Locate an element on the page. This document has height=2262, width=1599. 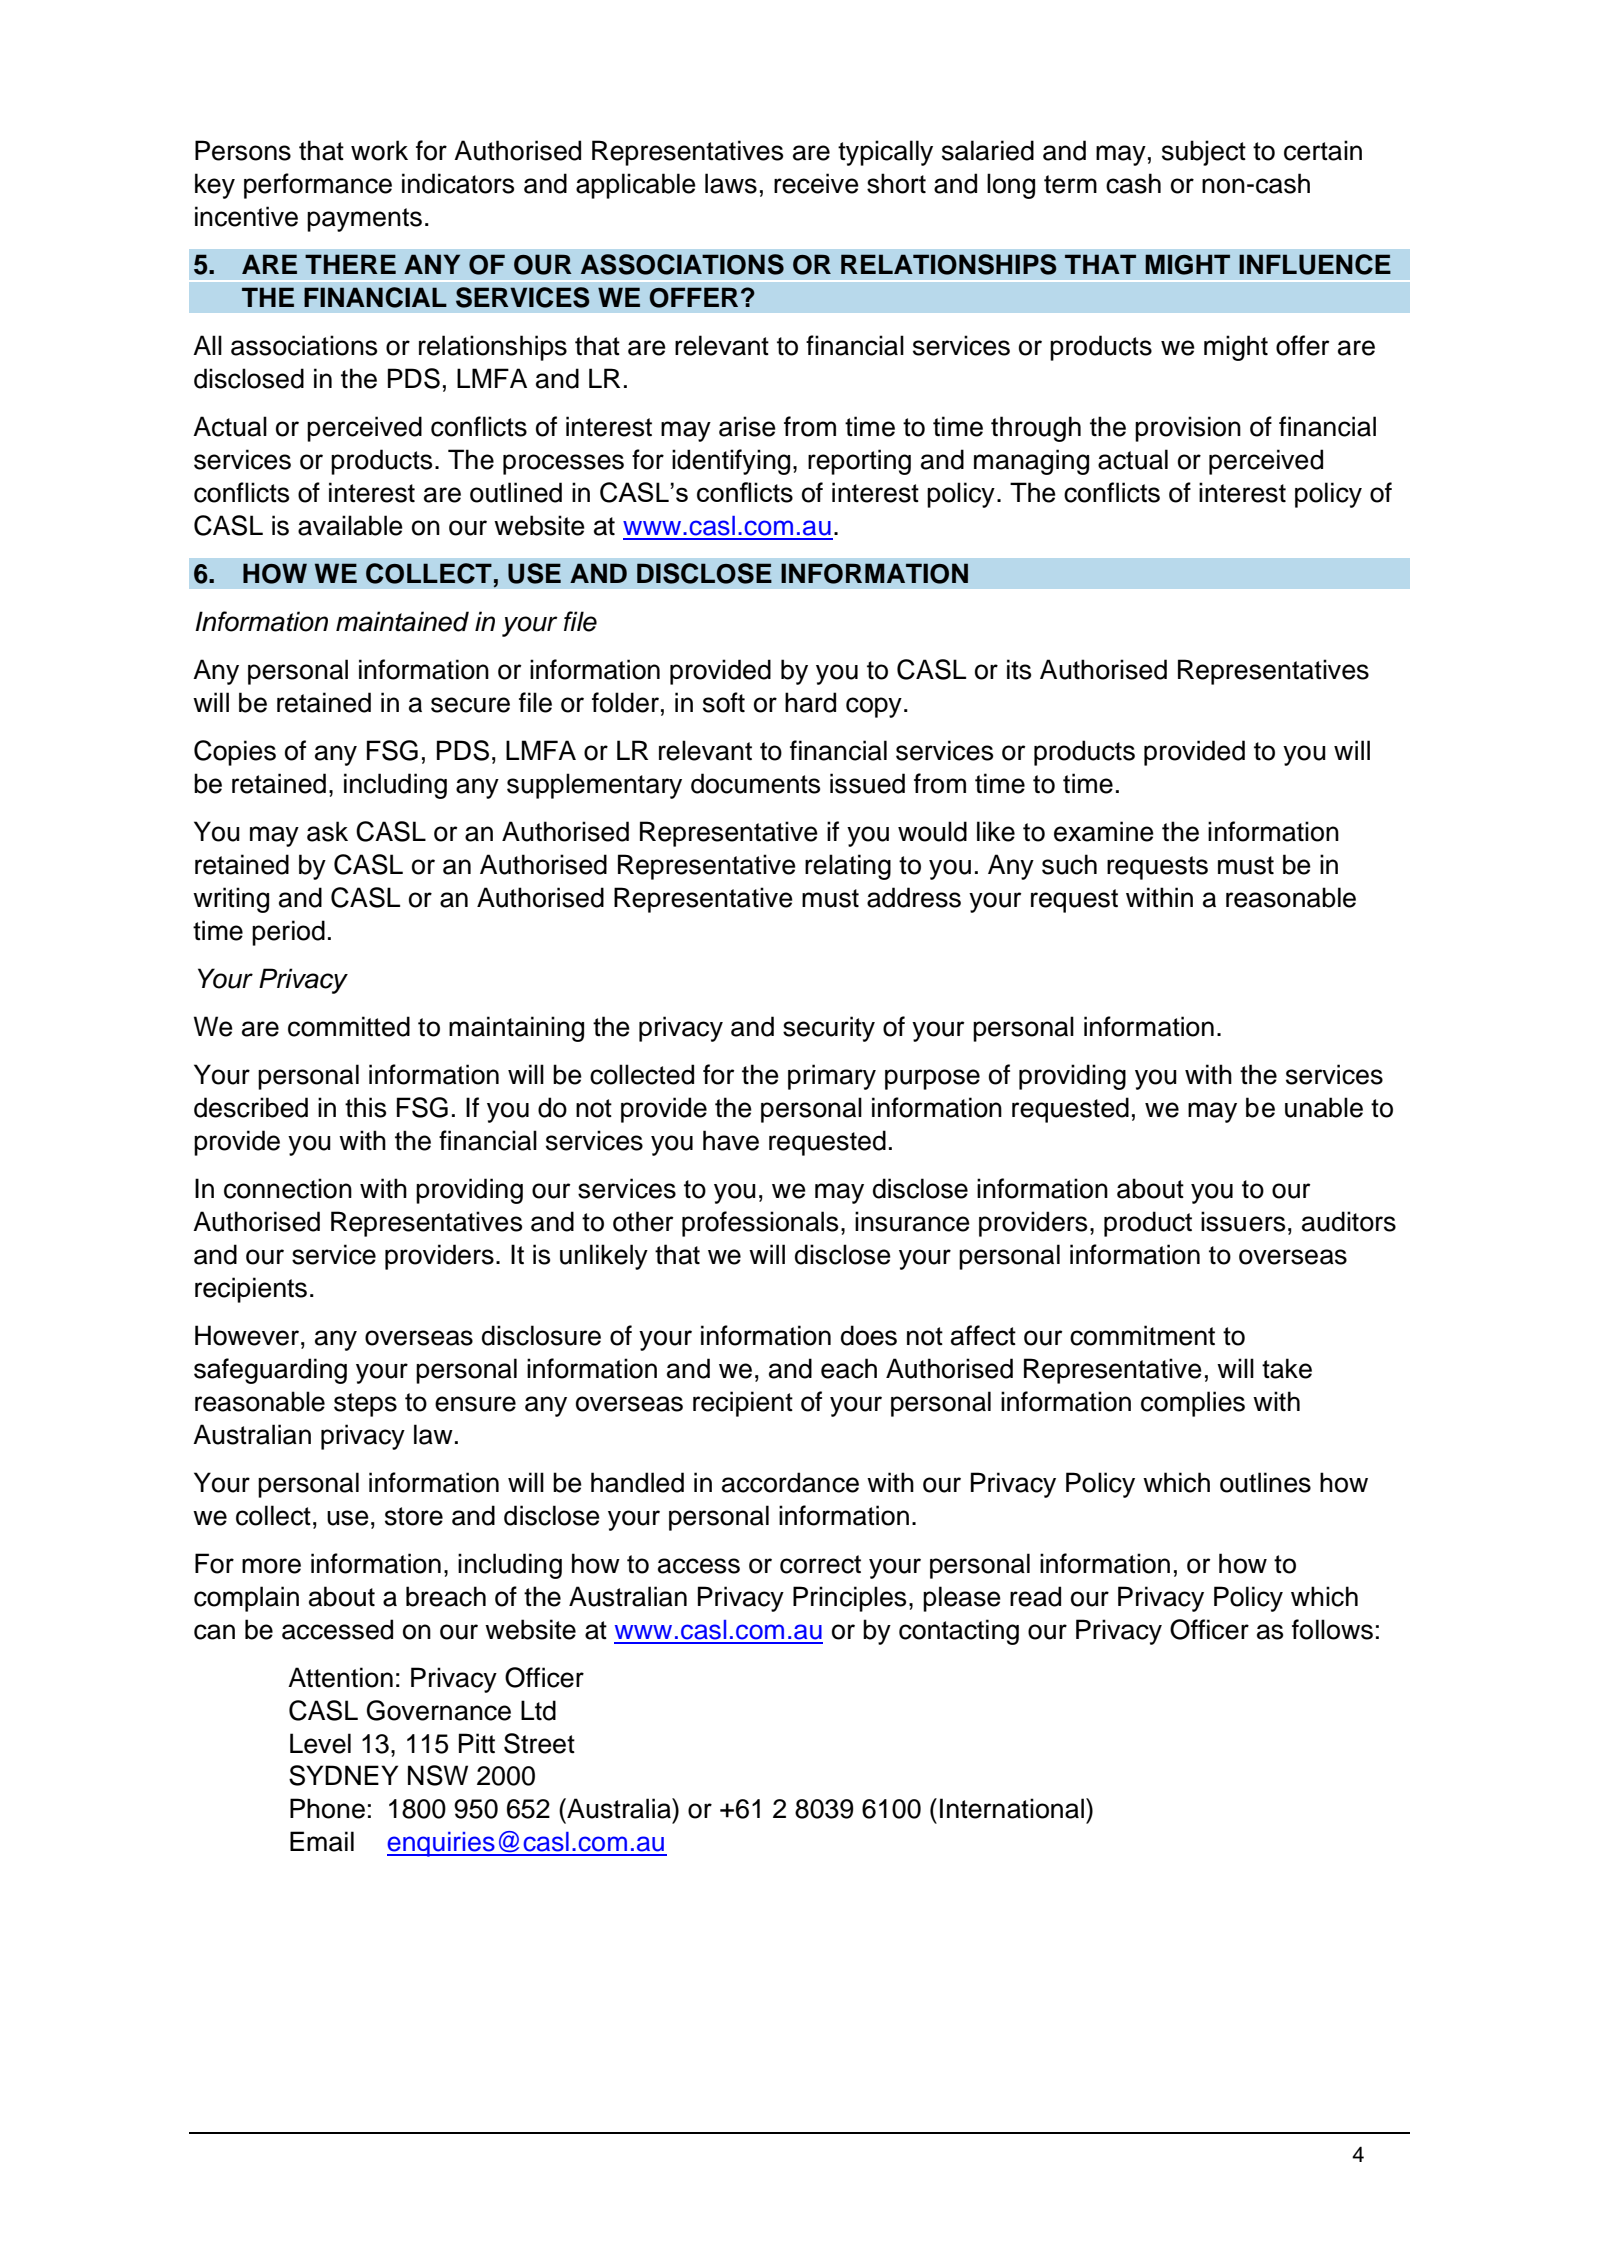
professionals is located at coordinates (760, 1224).
